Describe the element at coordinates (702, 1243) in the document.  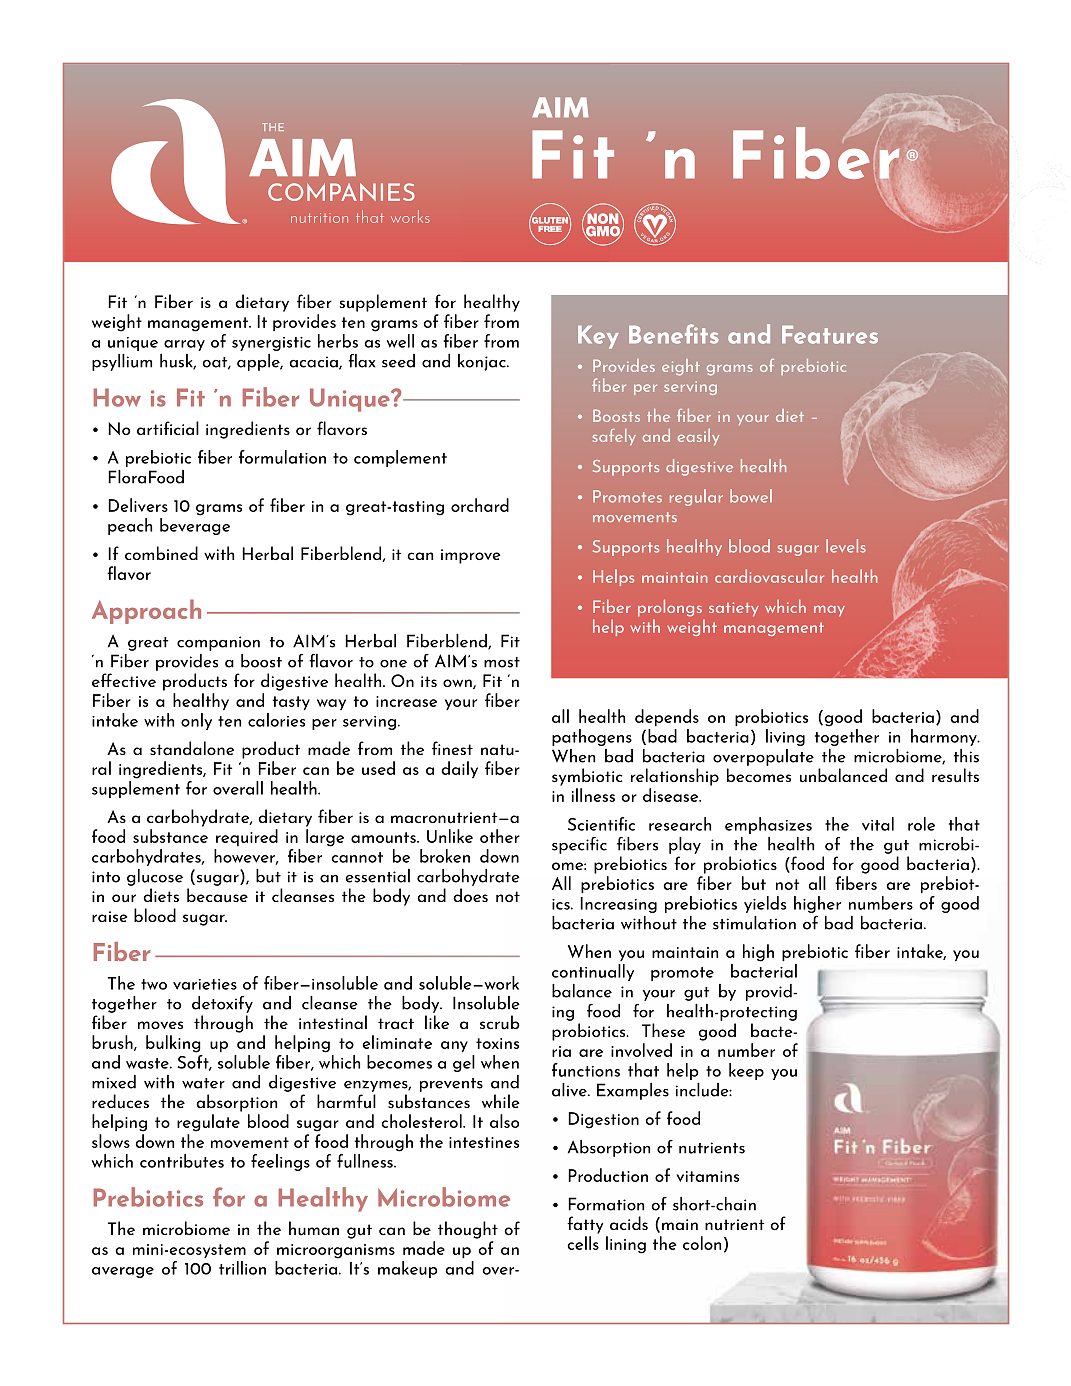
I see `colon` at that location.
